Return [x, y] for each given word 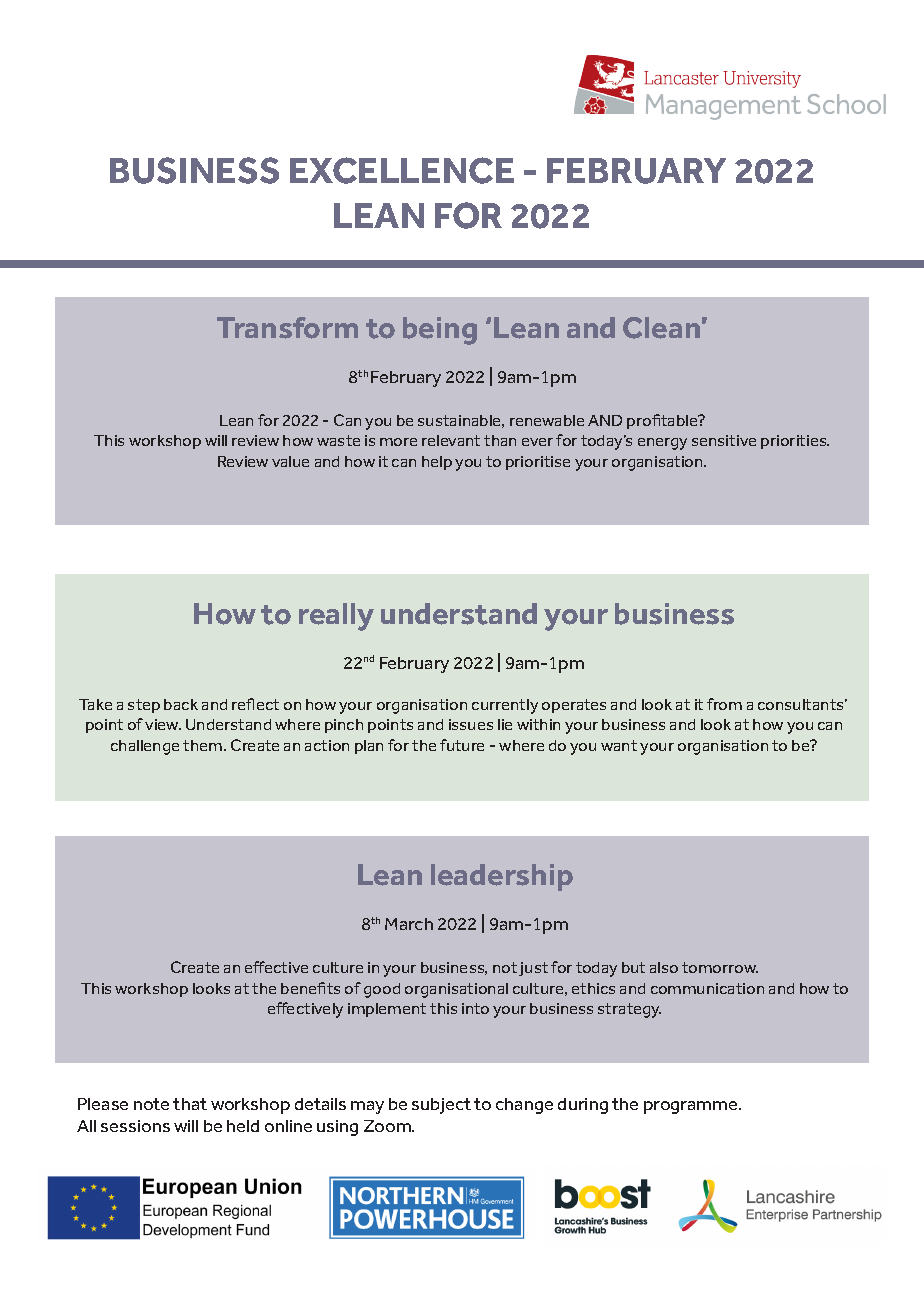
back [181, 704]
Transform [287, 328]
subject [441, 1106]
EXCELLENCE [402, 170]
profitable [663, 421]
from [724, 704]
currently [505, 706]
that [190, 1104]
